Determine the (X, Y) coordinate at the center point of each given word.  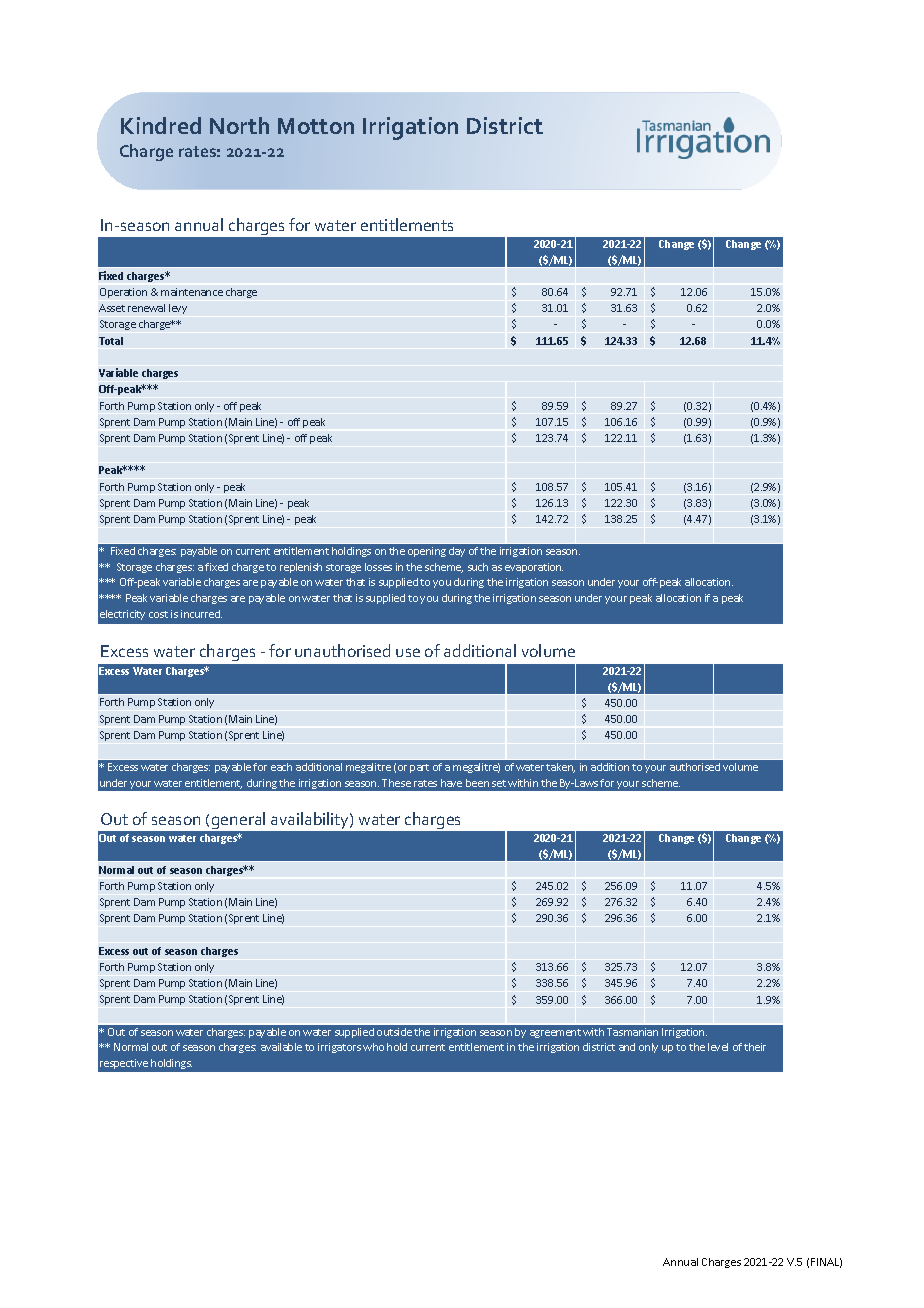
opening (427, 552)
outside (394, 1032)
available (281, 1047)
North (239, 125)
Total (111, 341)
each (281, 767)
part (419, 768)
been (477, 783)
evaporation (534, 568)
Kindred (161, 125)
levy (178, 309)
